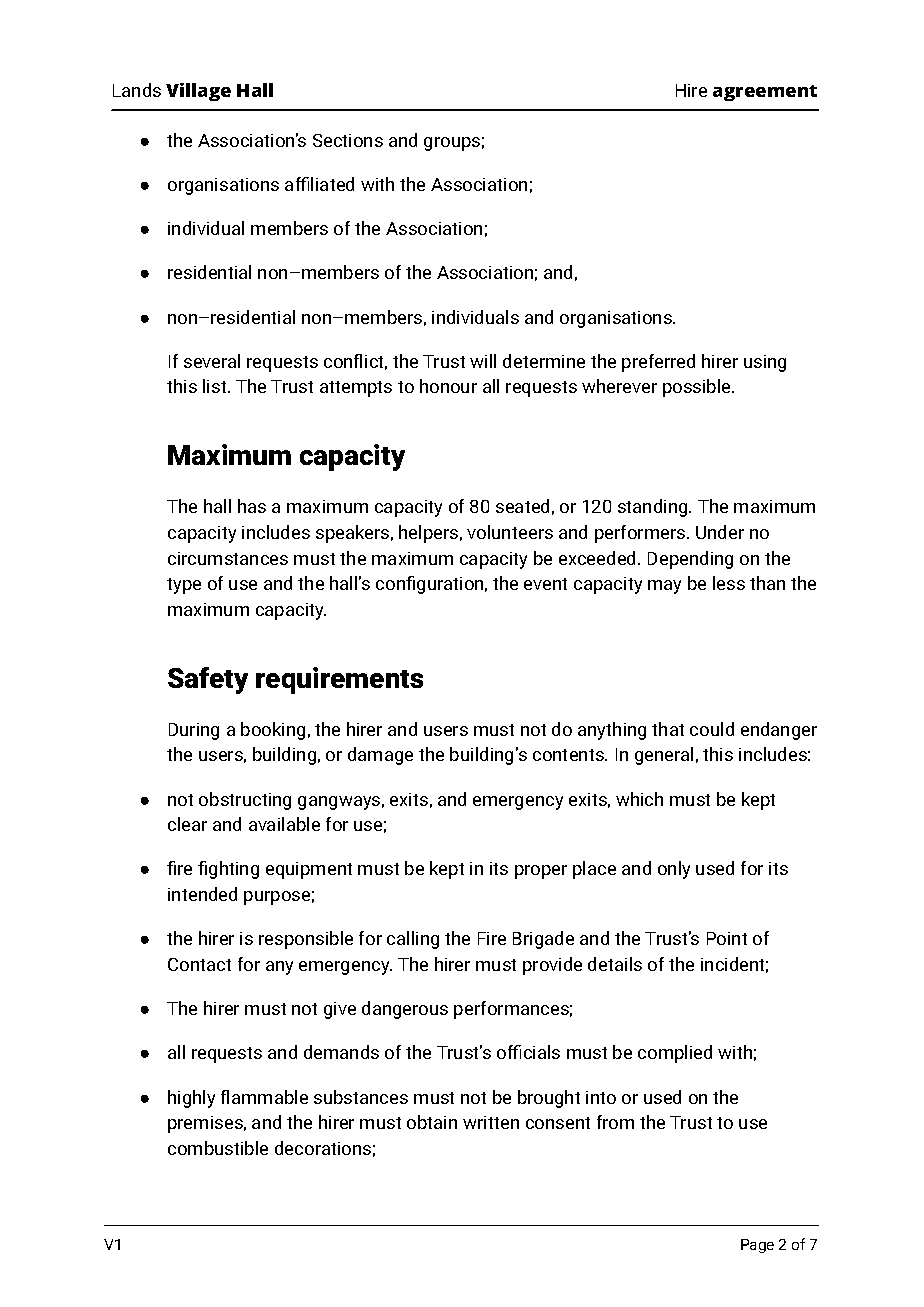 The image size is (924, 1307). Describe the element at coordinates (218, 1148) in the document. I see `combustible` at that location.
